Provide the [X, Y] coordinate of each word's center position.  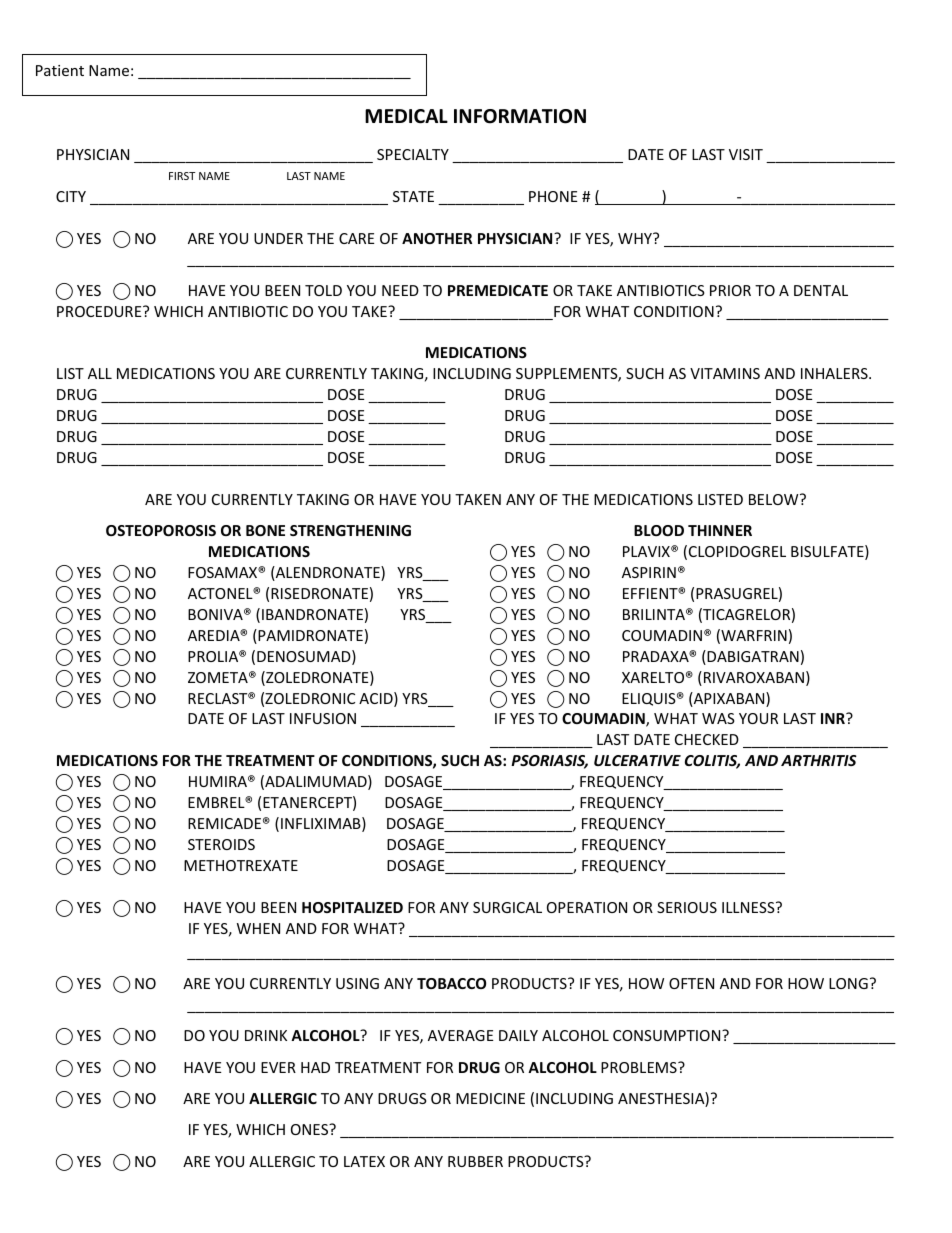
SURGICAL [507, 907]
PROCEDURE [100, 311]
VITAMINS [725, 373]
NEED [400, 290]
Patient [60, 70]
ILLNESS [749, 907]
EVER [278, 1067]
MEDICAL [406, 116]
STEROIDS [221, 844]
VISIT [746, 154]
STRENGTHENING [350, 530]
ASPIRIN [649, 572]
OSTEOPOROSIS [161, 530]
